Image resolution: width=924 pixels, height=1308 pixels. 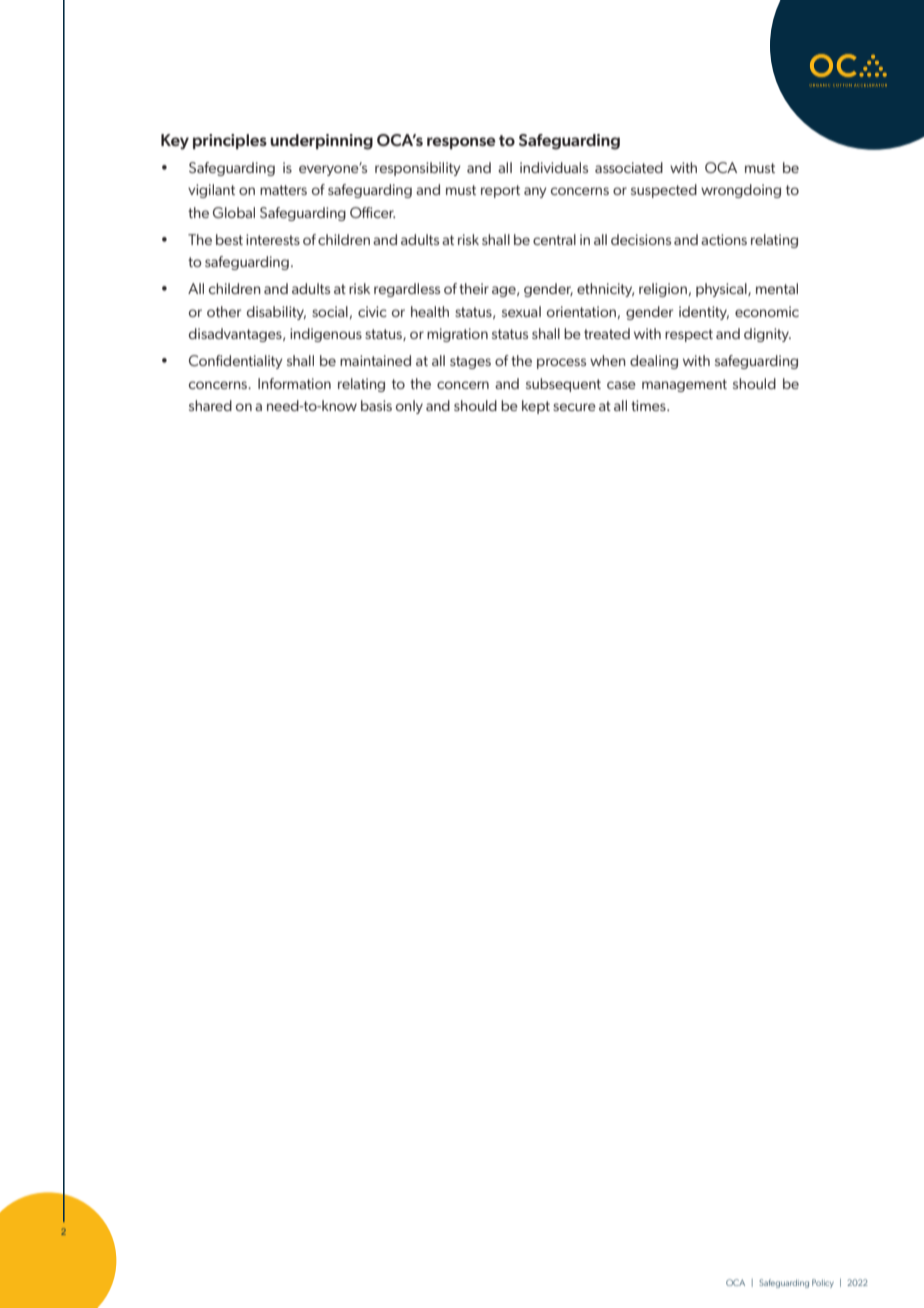 I want to click on case, so click(x=621, y=385).
